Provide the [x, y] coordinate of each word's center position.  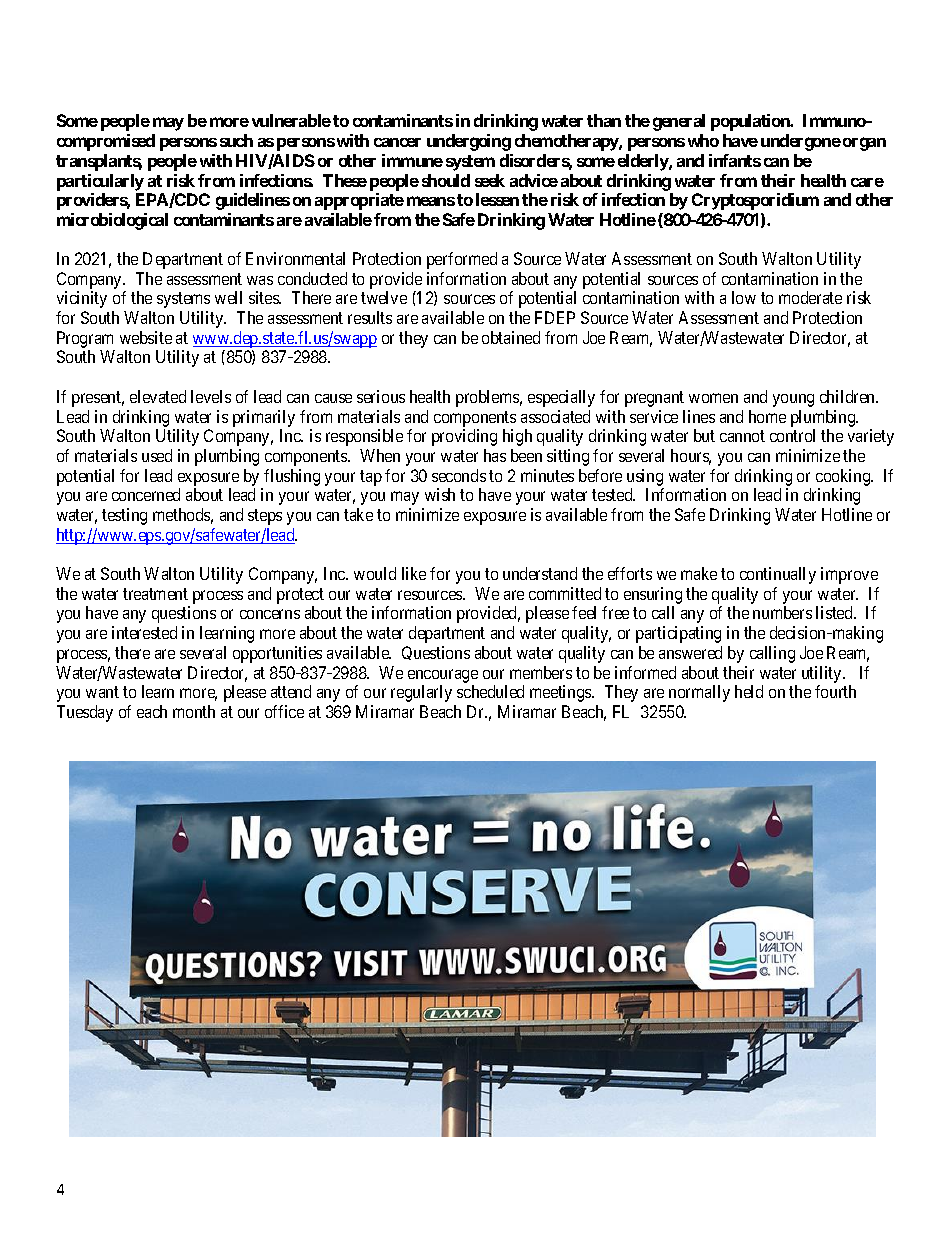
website [146, 337]
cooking [844, 477]
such [236, 140]
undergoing [469, 142]
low [744, 297]
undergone [801, 142]
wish [440, 494]
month [194, 711]
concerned [146, 494]
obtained [511, 337]
